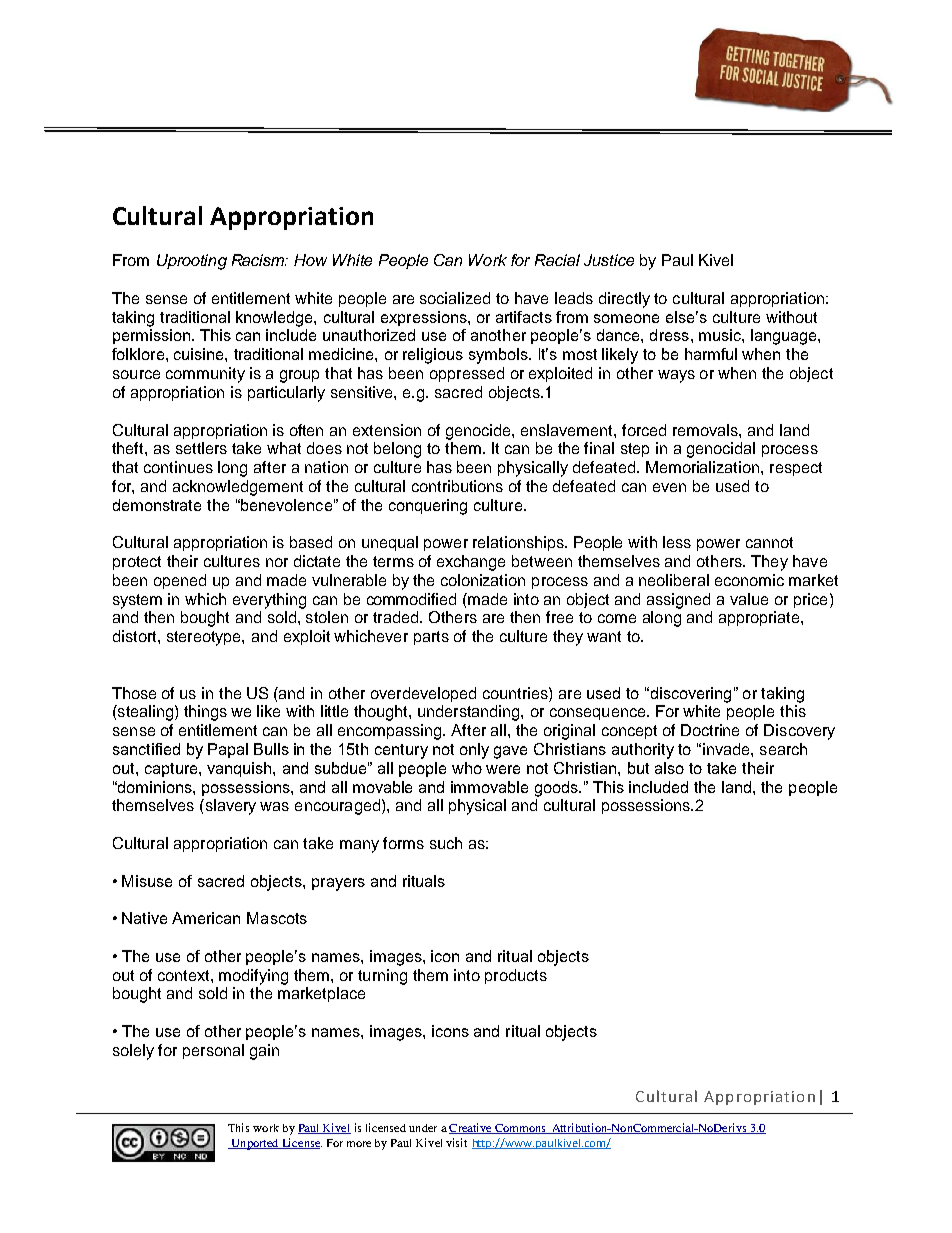  I want to click on socialized, so click(455, 298).
